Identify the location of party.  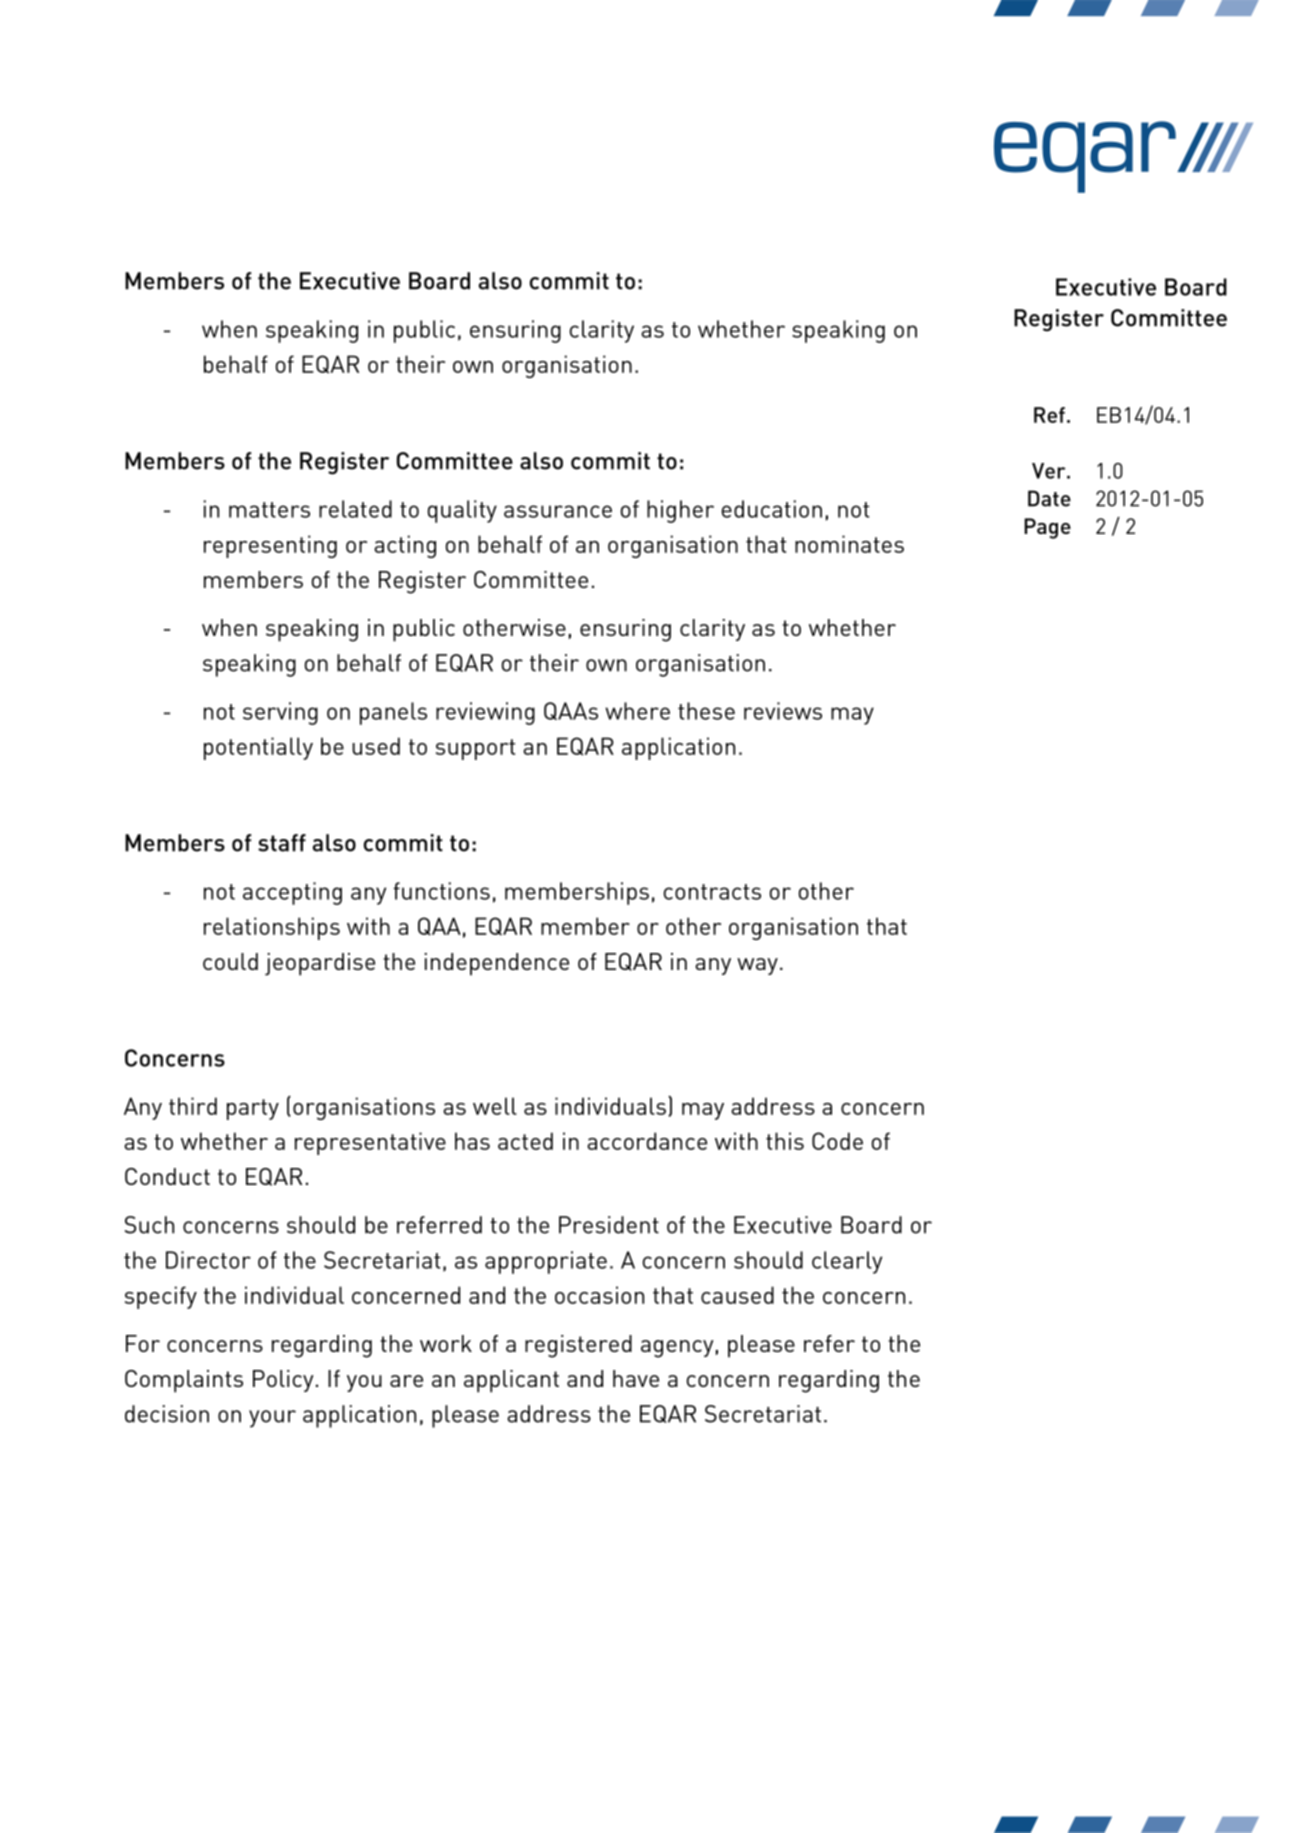
(253, 1109).
